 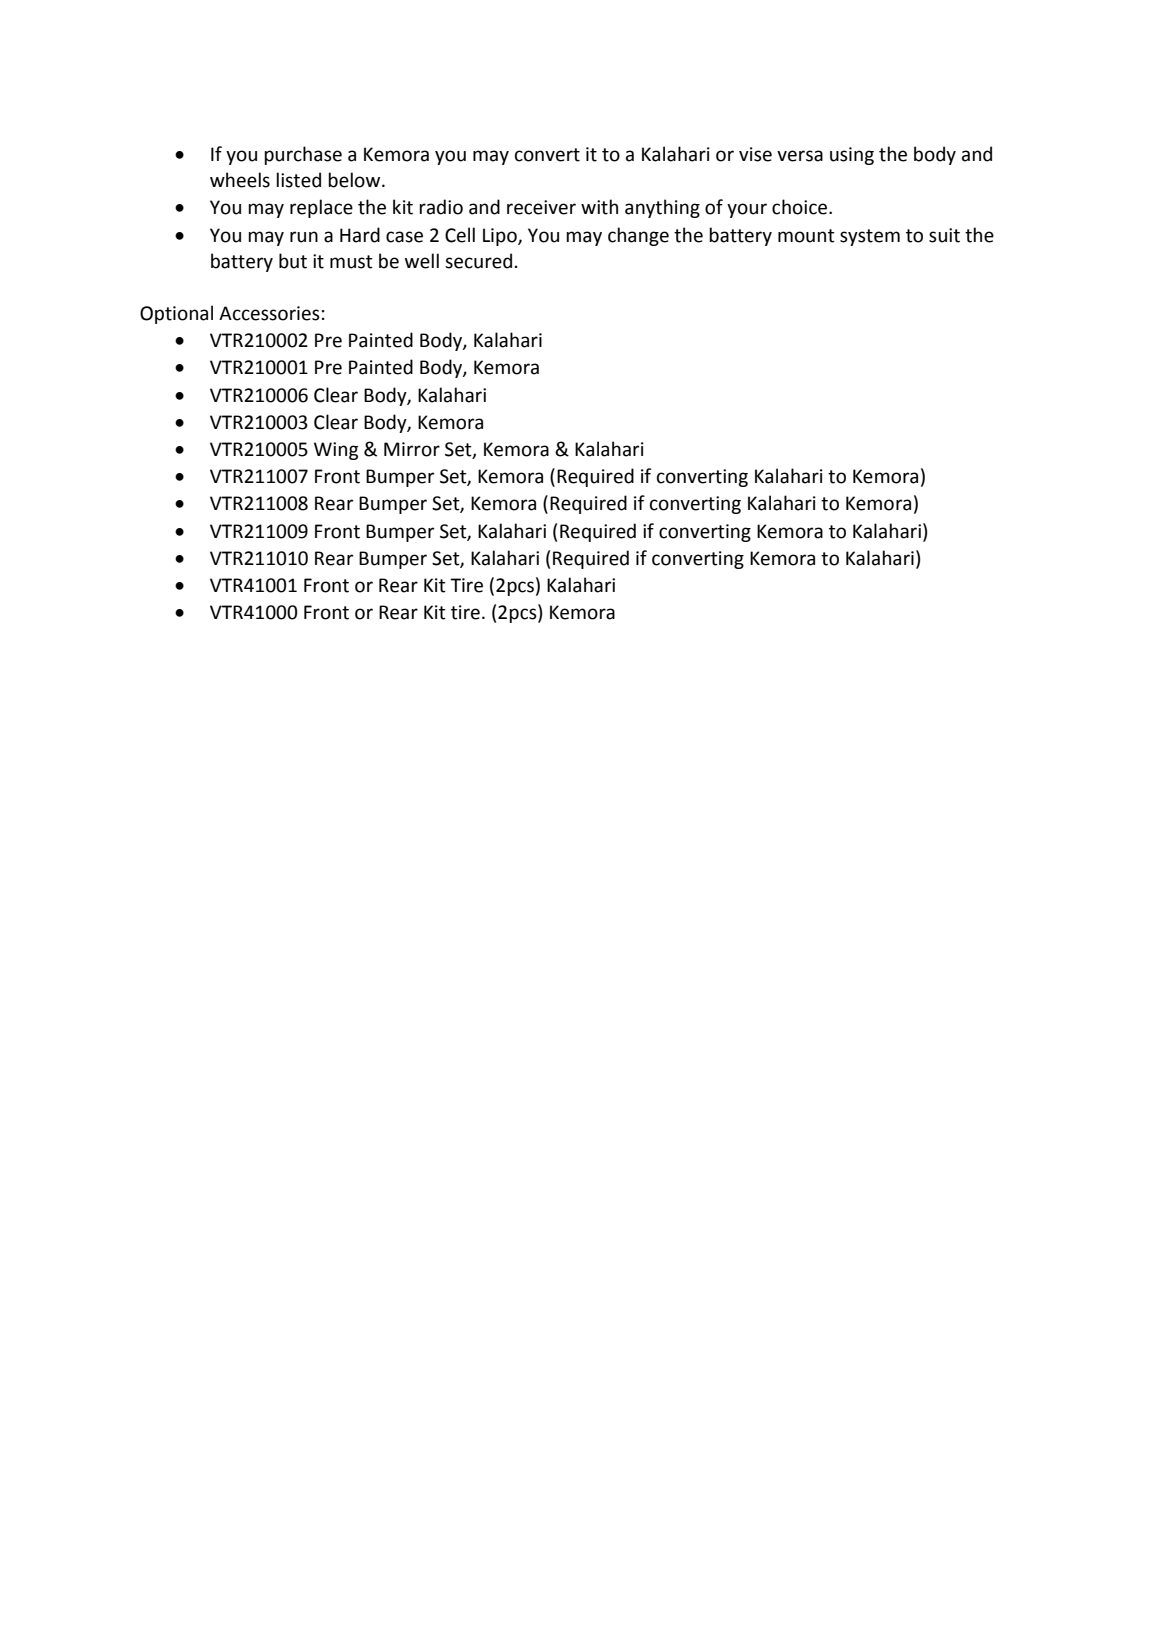 What do you see at coordinates (303, 155) in the screenshot?
I see `purchase` at bounding box center [303, 155].
